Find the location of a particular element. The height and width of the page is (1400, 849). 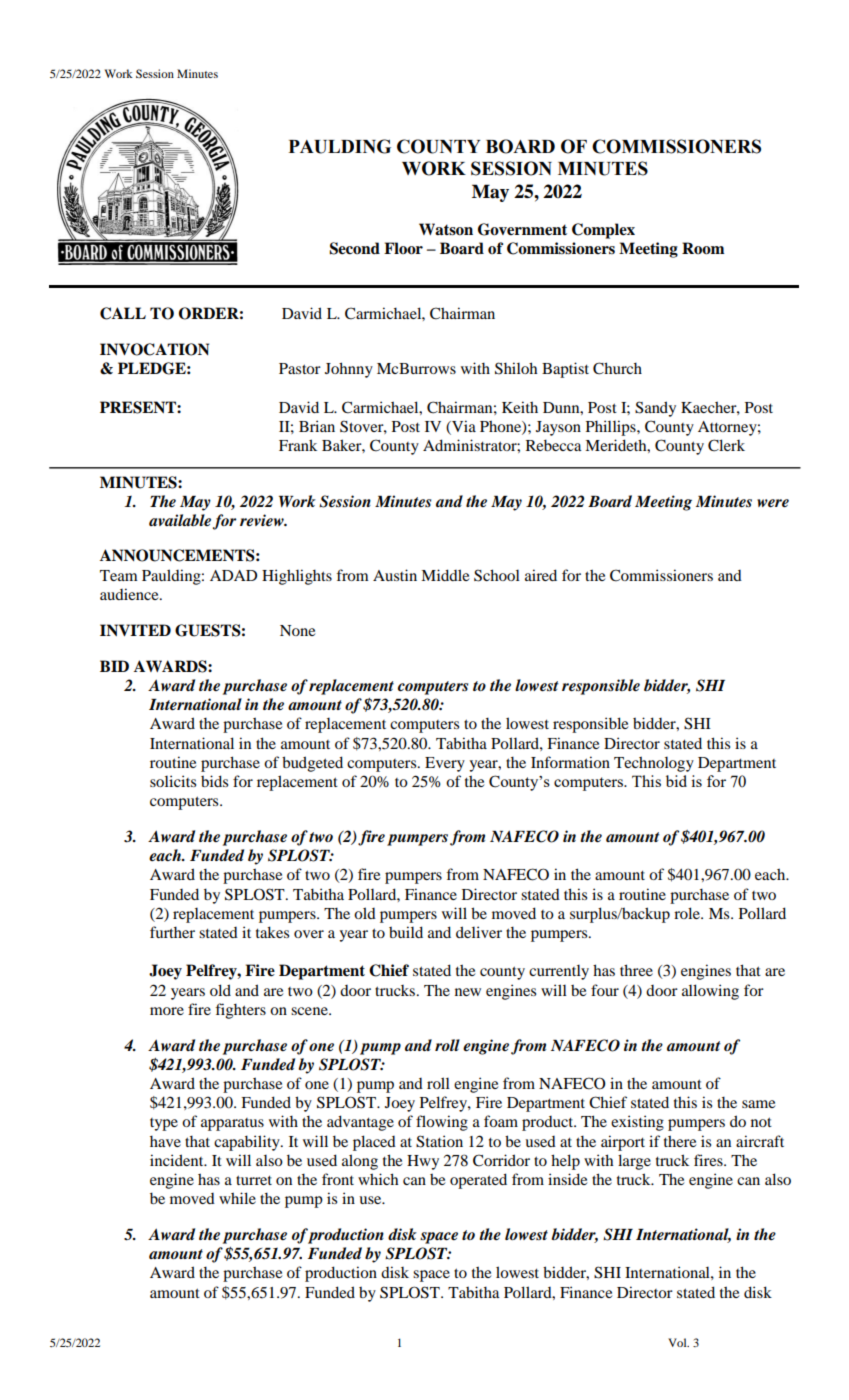

INVITED is located at coordinates (135, 630).
